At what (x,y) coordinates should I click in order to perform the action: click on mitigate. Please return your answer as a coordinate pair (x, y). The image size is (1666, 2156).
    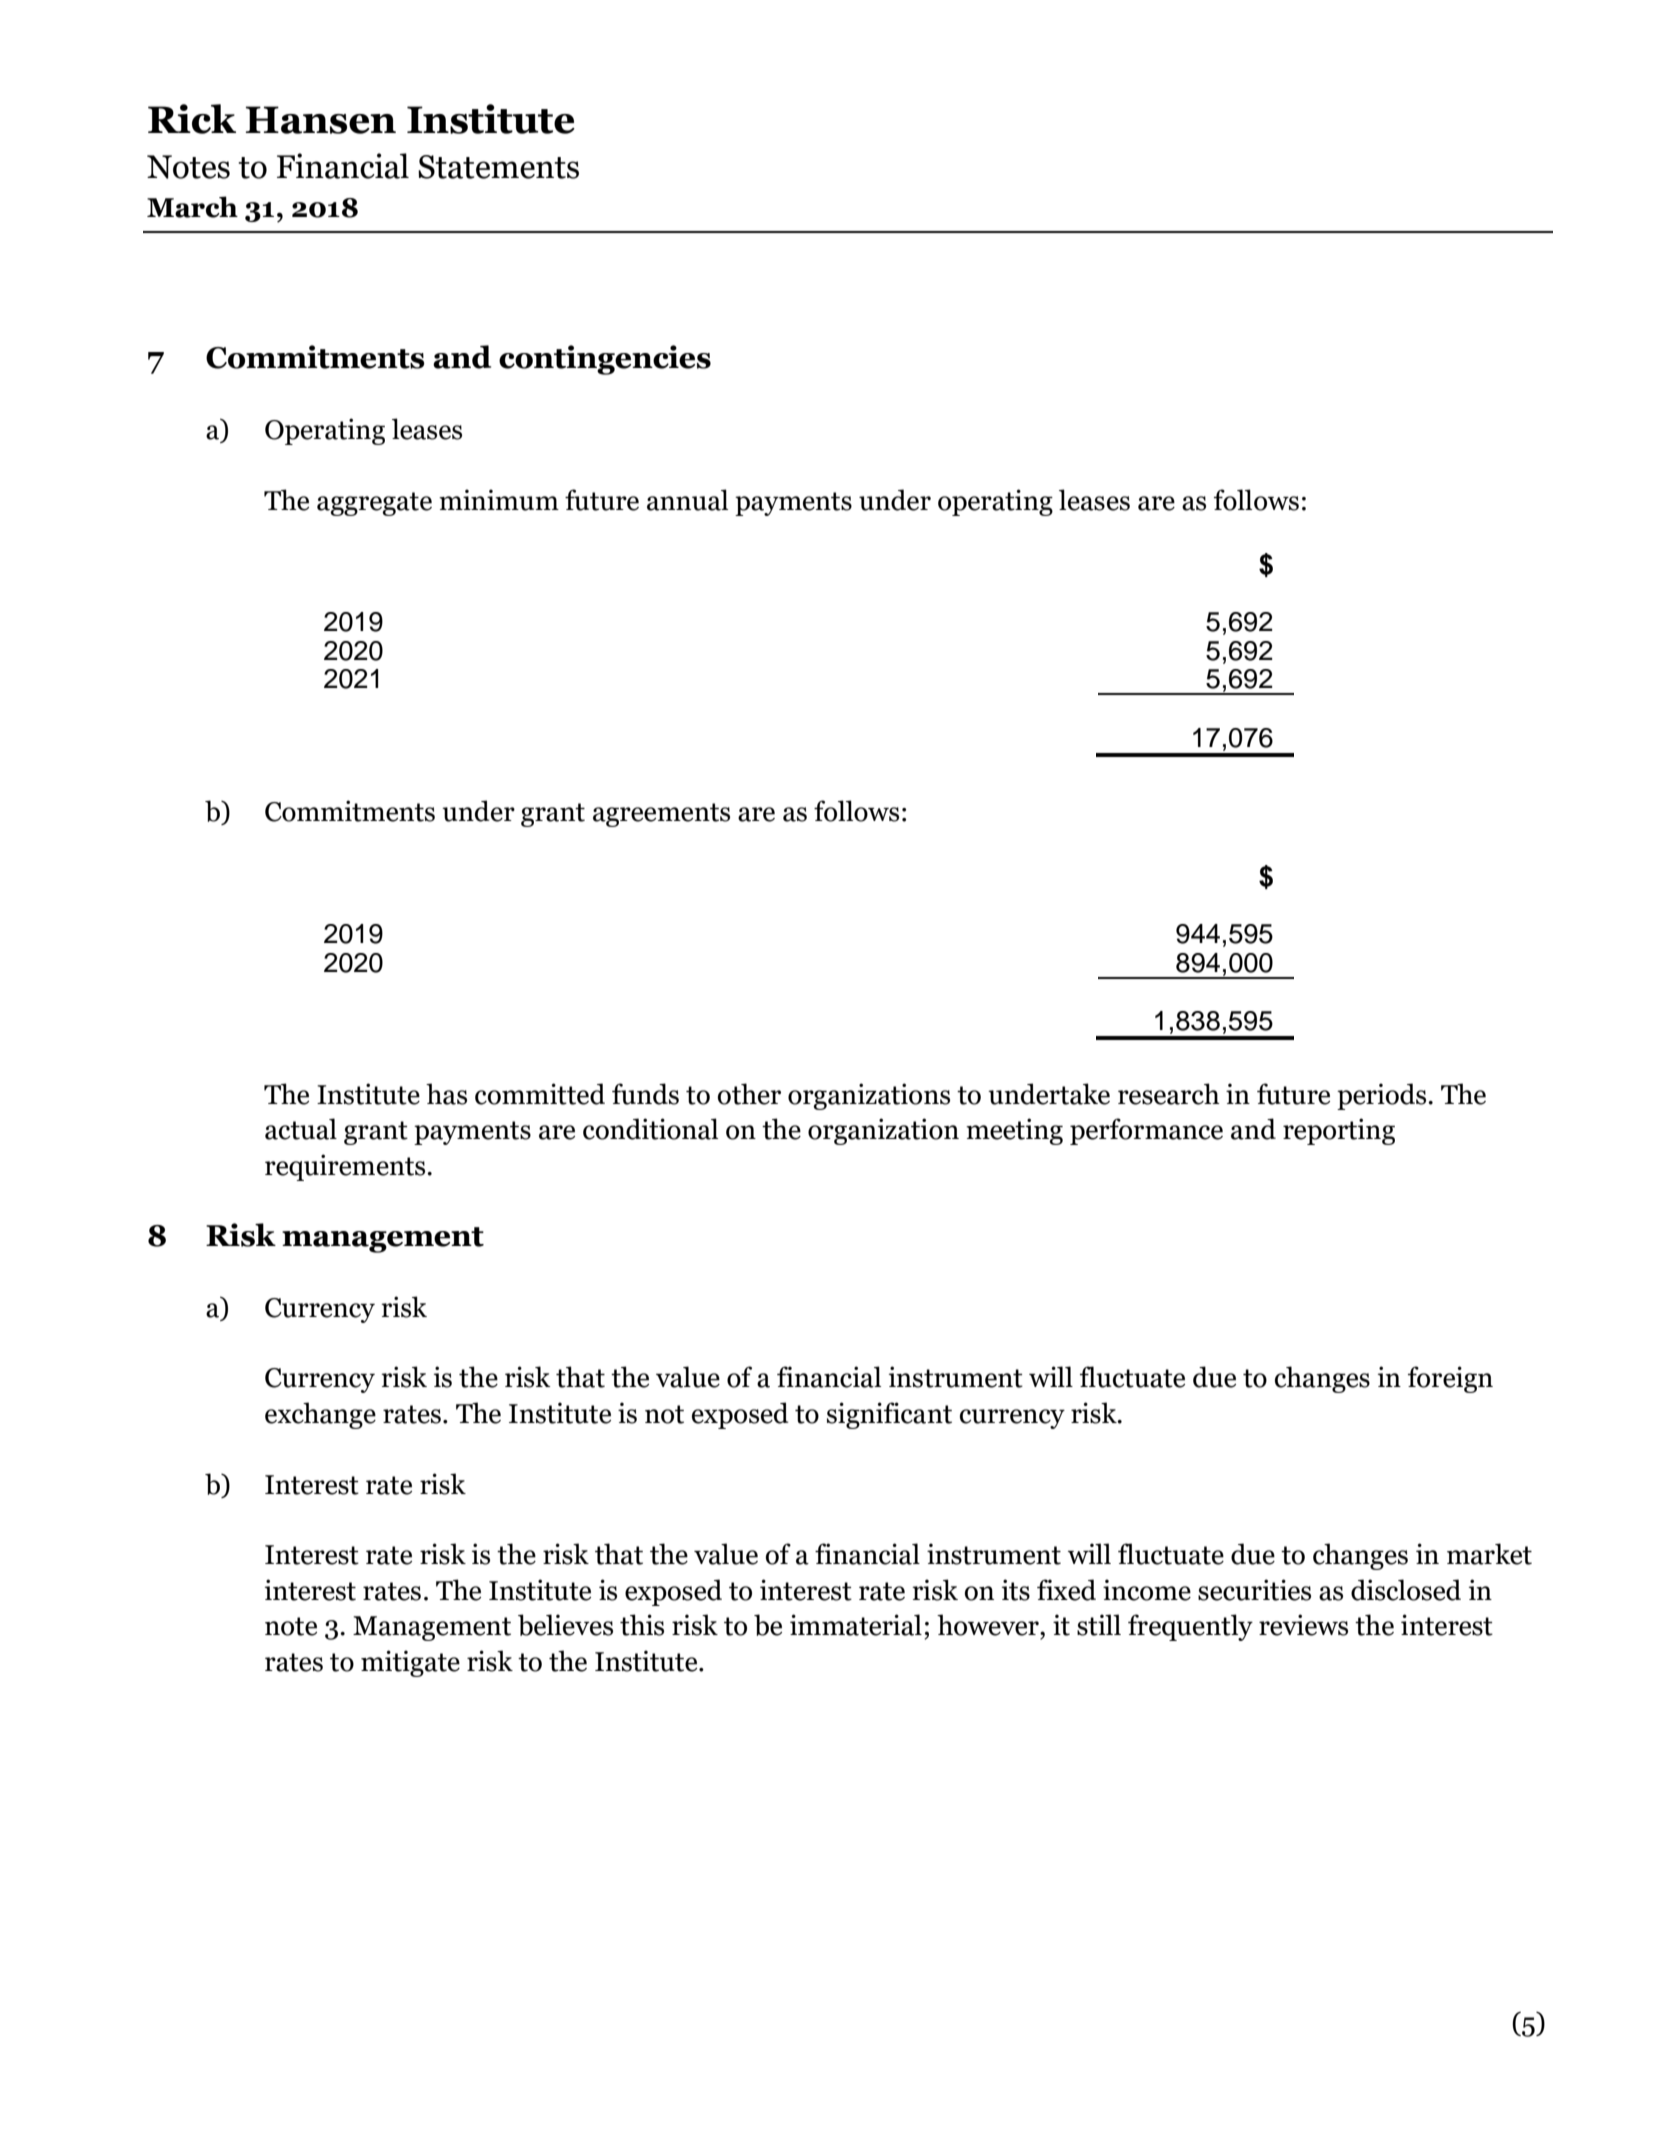
    Looking at the image, I should click on (410, 1663).
